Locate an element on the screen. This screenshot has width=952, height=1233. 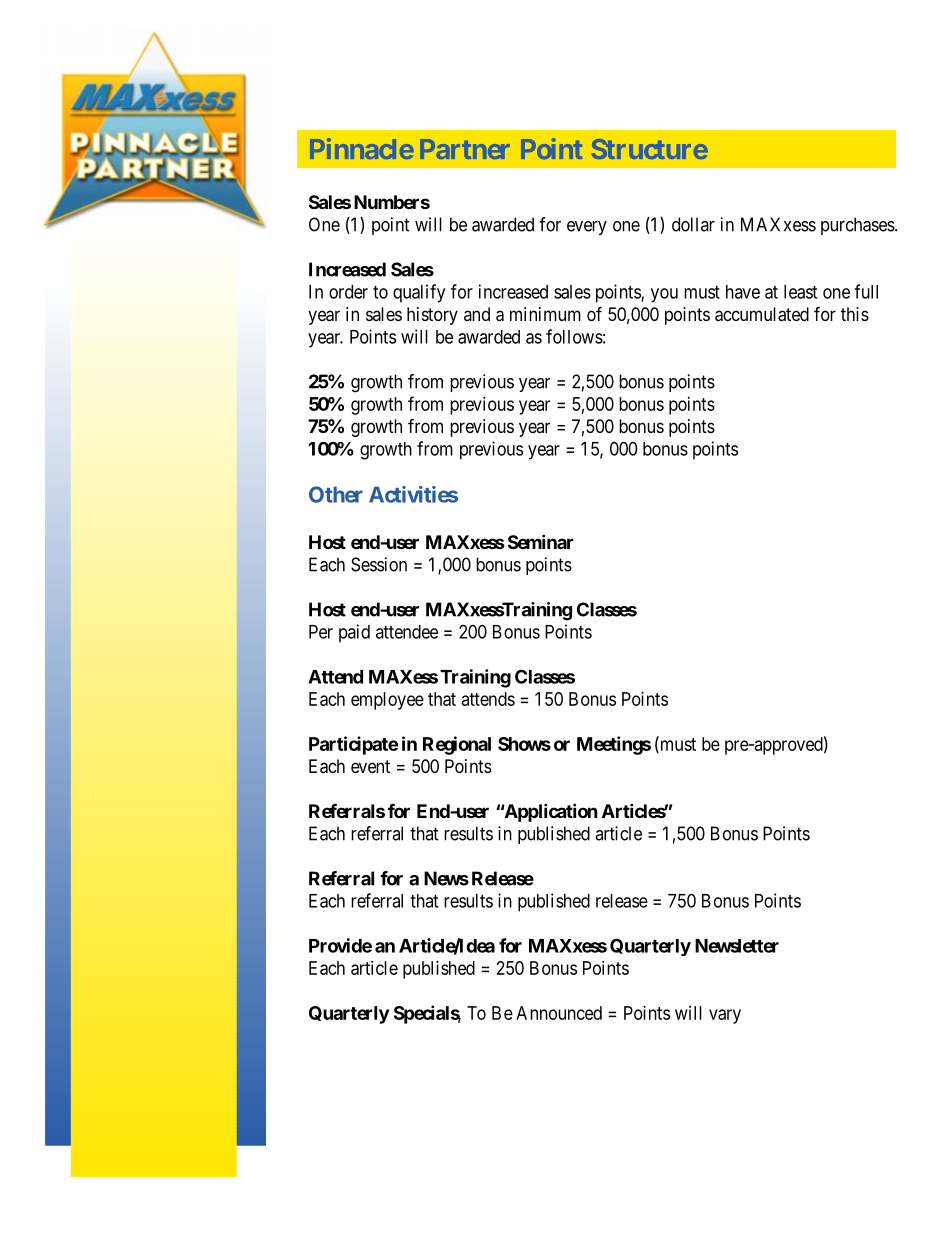
Seminar is located at coordinates (541, 541).
